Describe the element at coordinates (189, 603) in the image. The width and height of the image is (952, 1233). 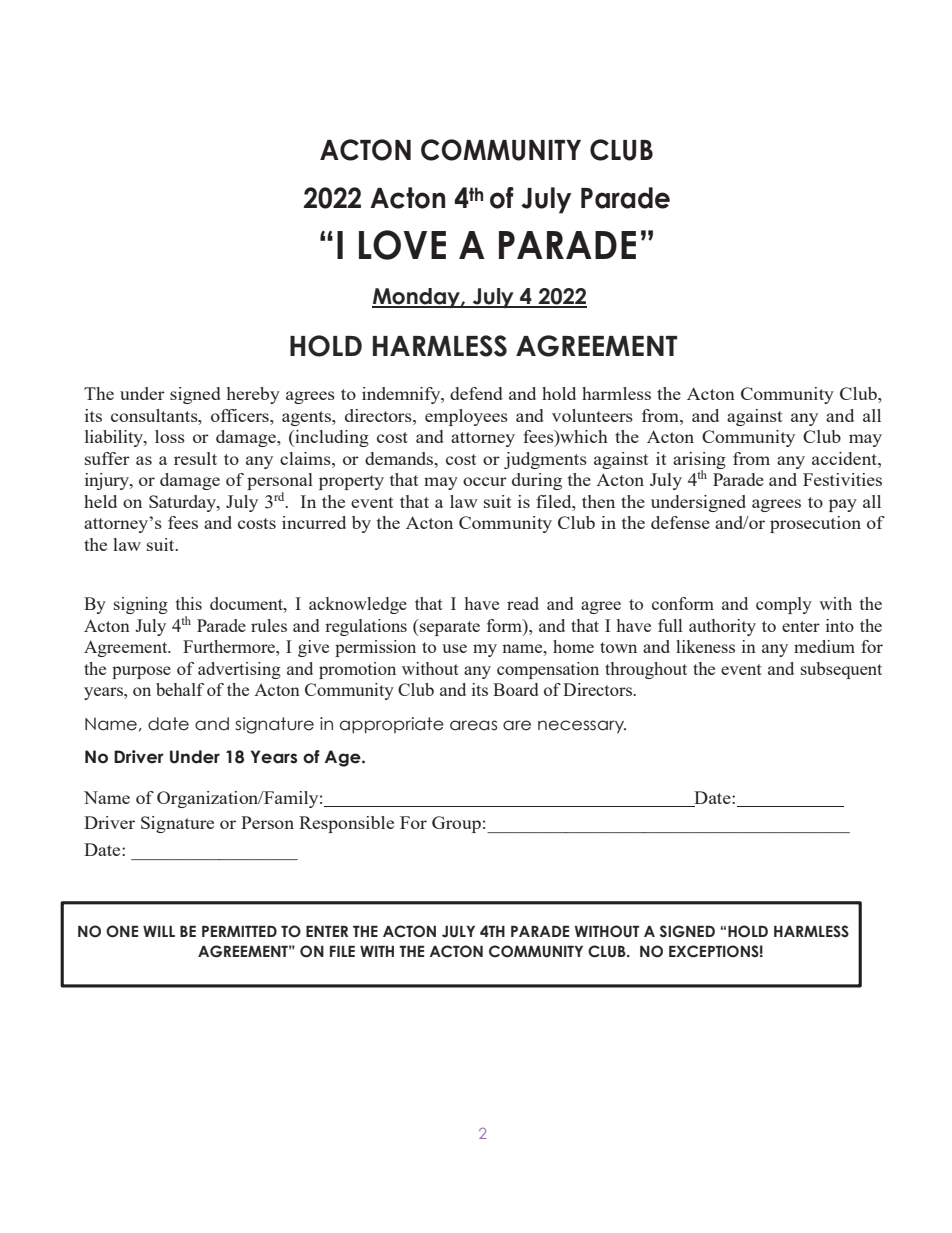
I see `this` at that location.
